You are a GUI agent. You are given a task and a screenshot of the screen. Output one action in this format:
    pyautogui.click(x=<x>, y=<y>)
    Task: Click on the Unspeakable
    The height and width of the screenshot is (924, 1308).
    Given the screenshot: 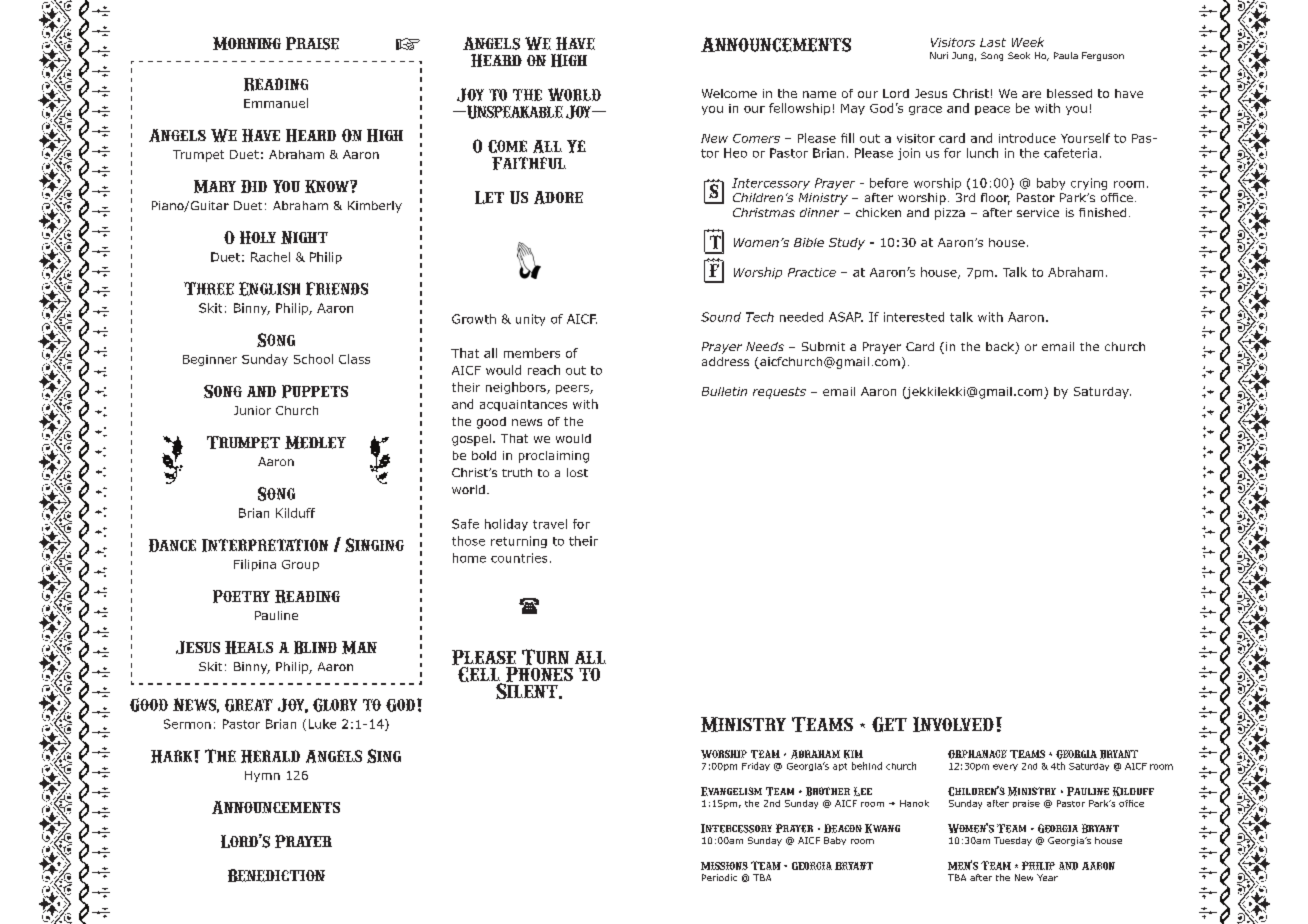 What is the action you would take?
    pyautogui.click(x=514, y=112)
